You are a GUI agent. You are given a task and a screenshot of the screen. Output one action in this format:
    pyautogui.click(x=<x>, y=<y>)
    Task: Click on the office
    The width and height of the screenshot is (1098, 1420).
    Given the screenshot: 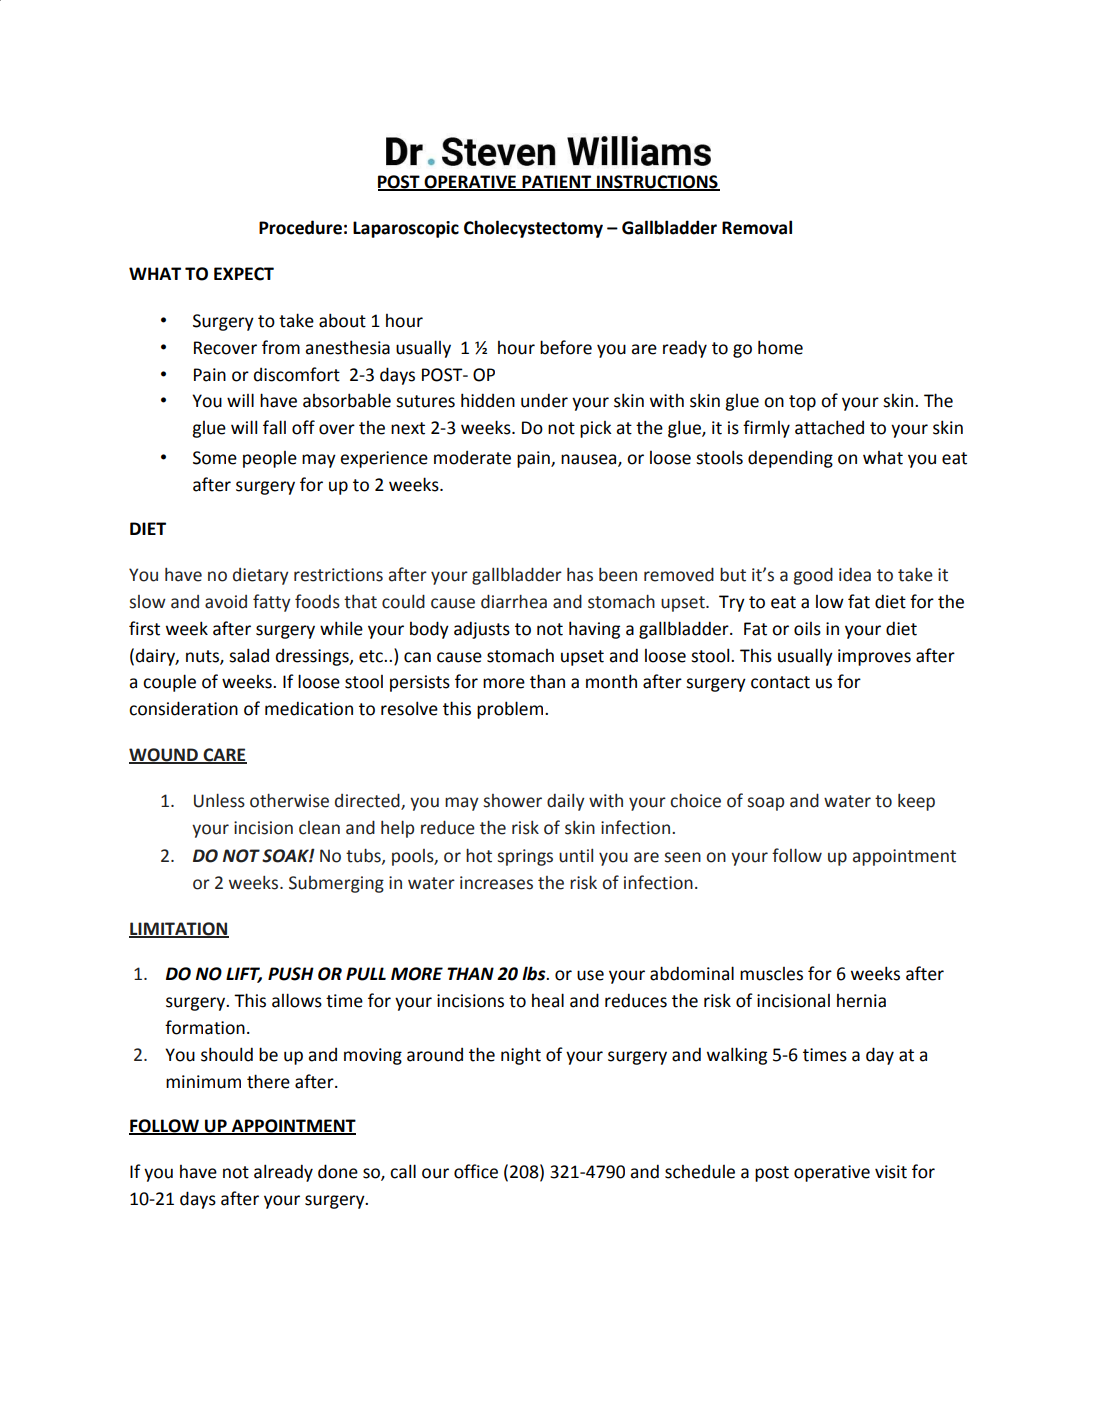 What is the action you would take?
    pyautogui.click(x=476, y=1171)
